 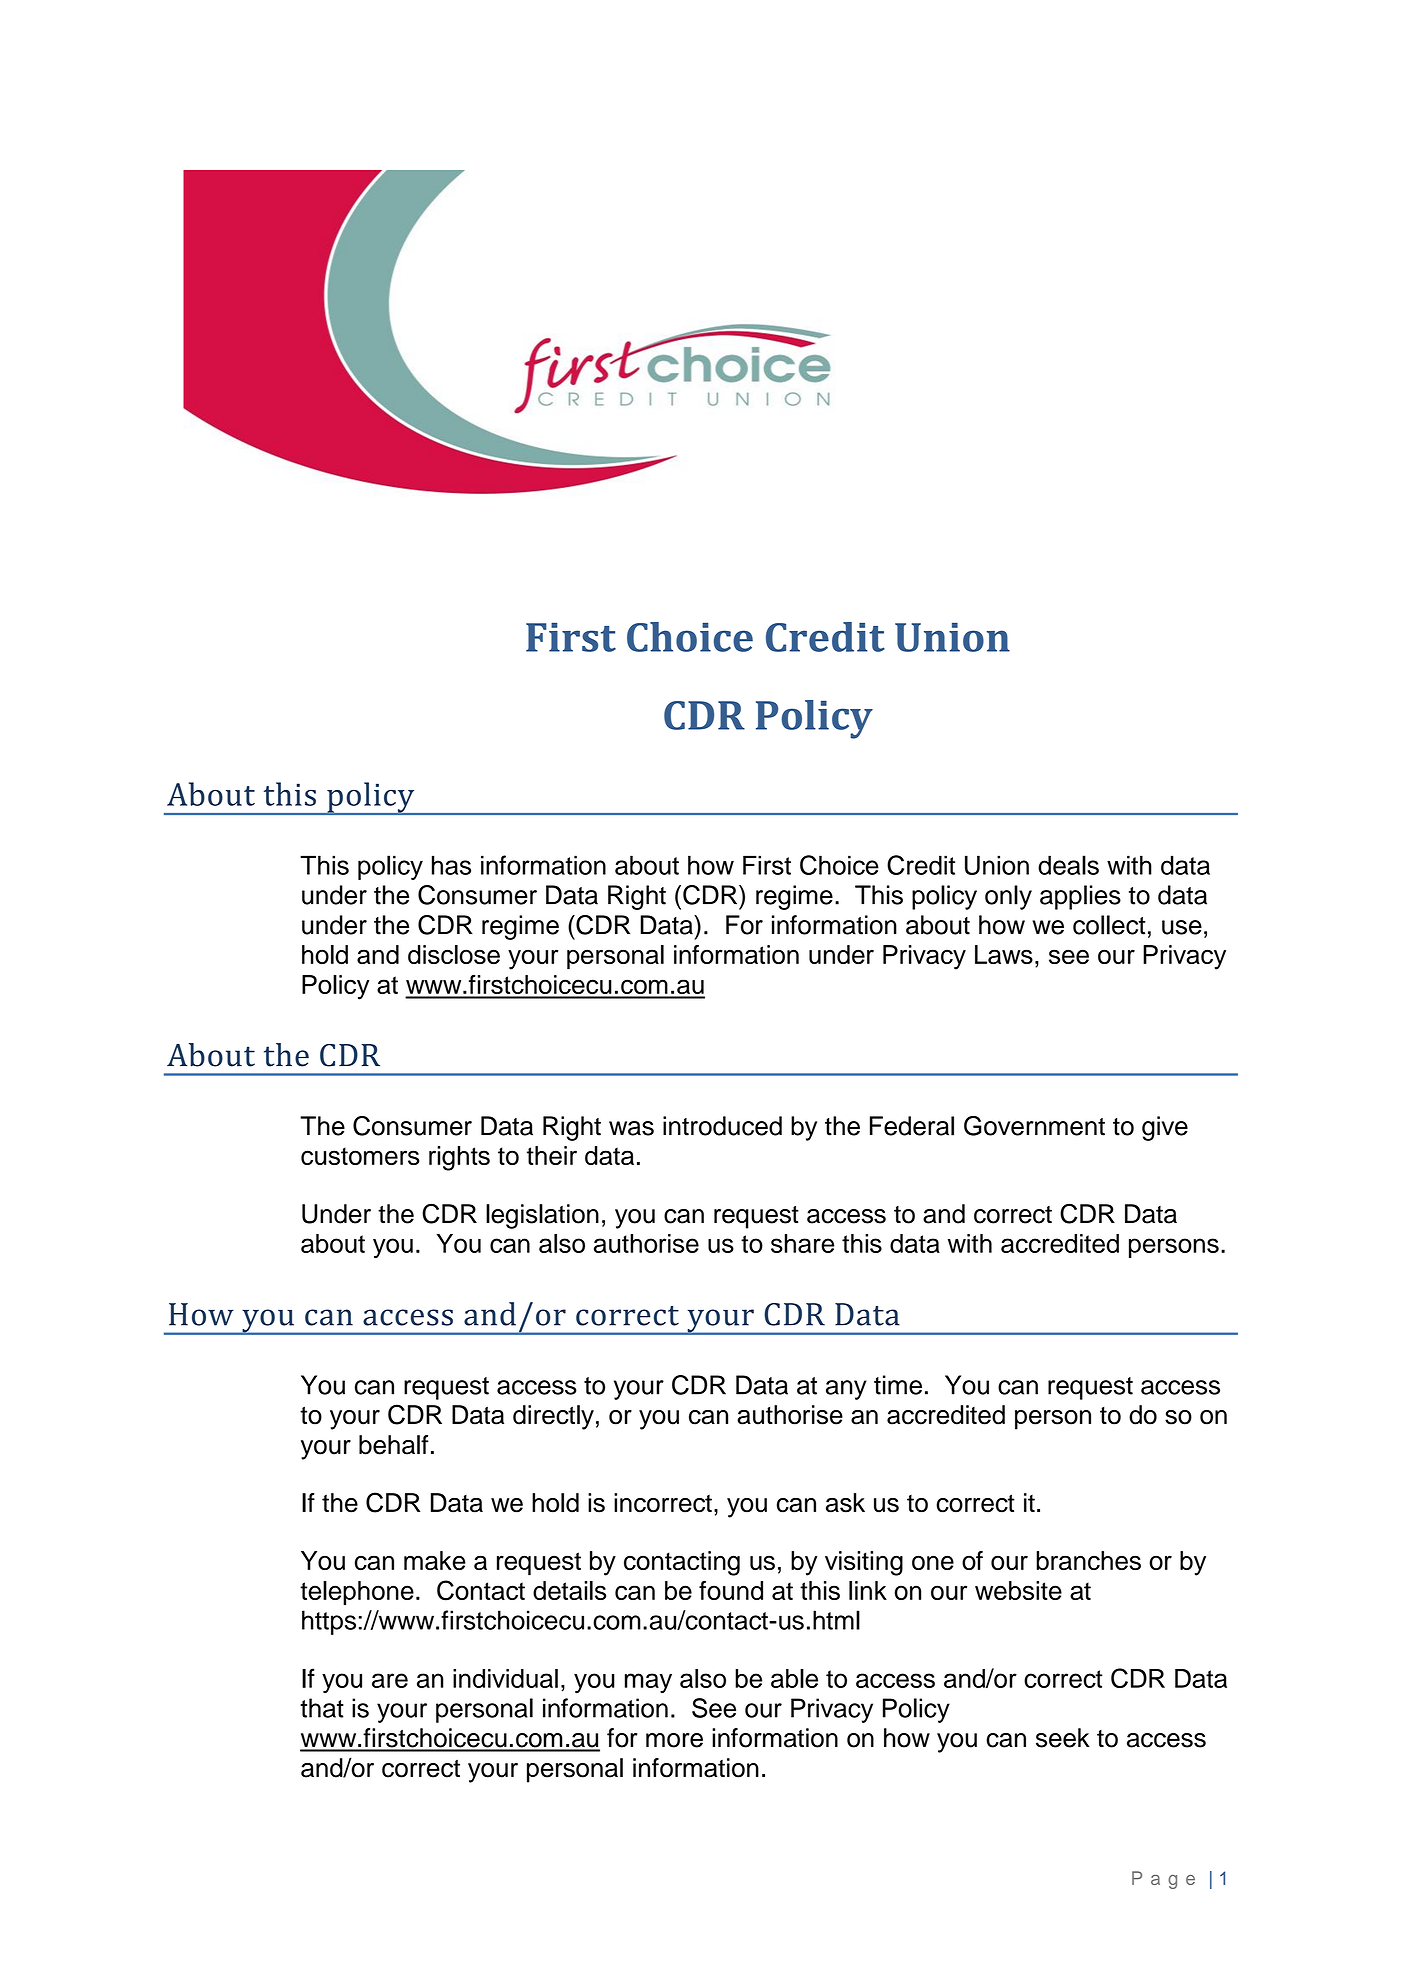 What do you see at coordinates (722, 1126) in the screenshot?
I see `introduced` at bounding box center [722, 1126].
